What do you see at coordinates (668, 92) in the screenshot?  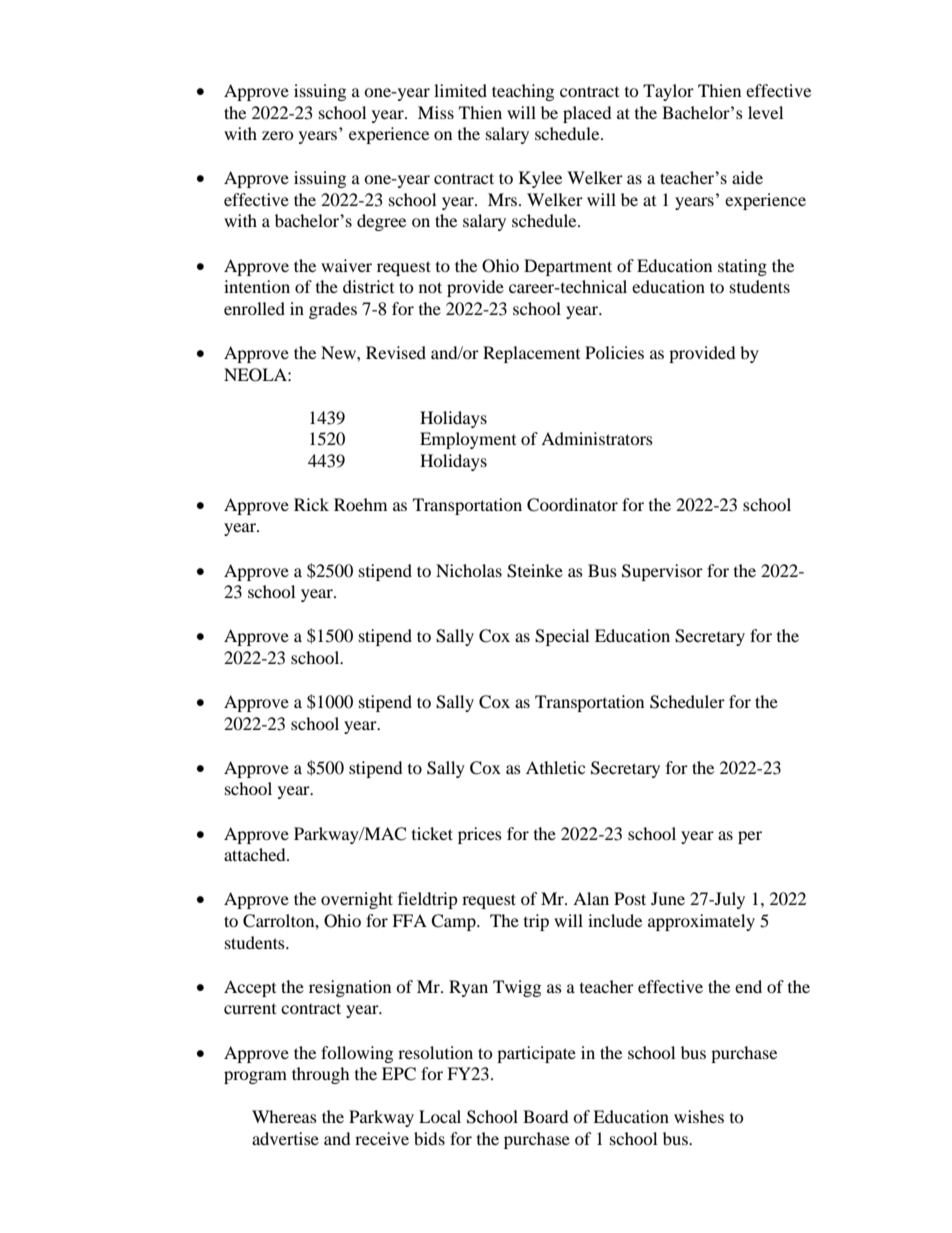 I see `Taylor` at bounding box center [668, 92].
